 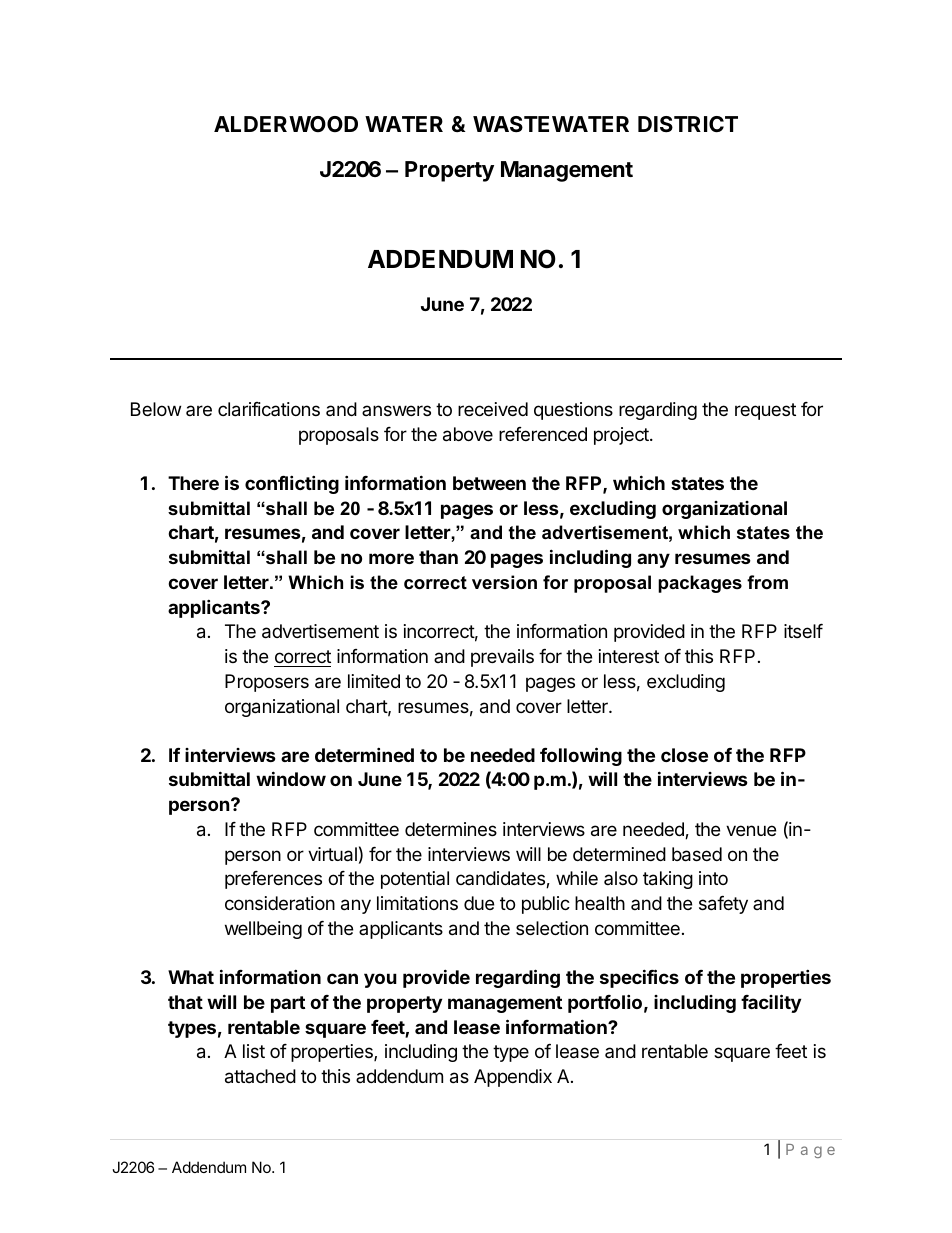 What do you see at coordinates (713, 878) in the page?
I see `into` at bounding box center [713, 878].
